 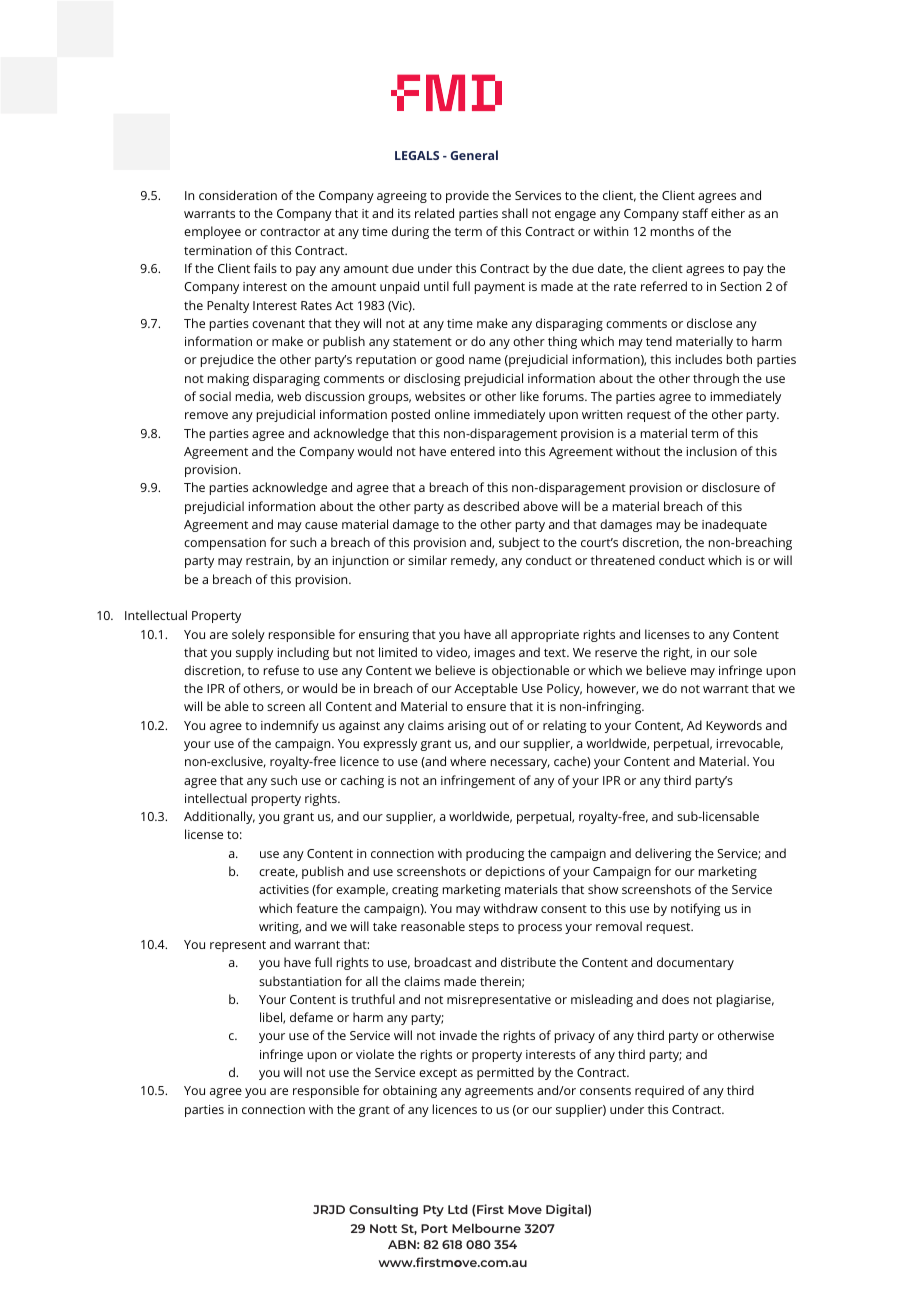 What do you see at coordinates (321, 525) in the screenshot?
I see `cause` at bounding box center [321, 525].
